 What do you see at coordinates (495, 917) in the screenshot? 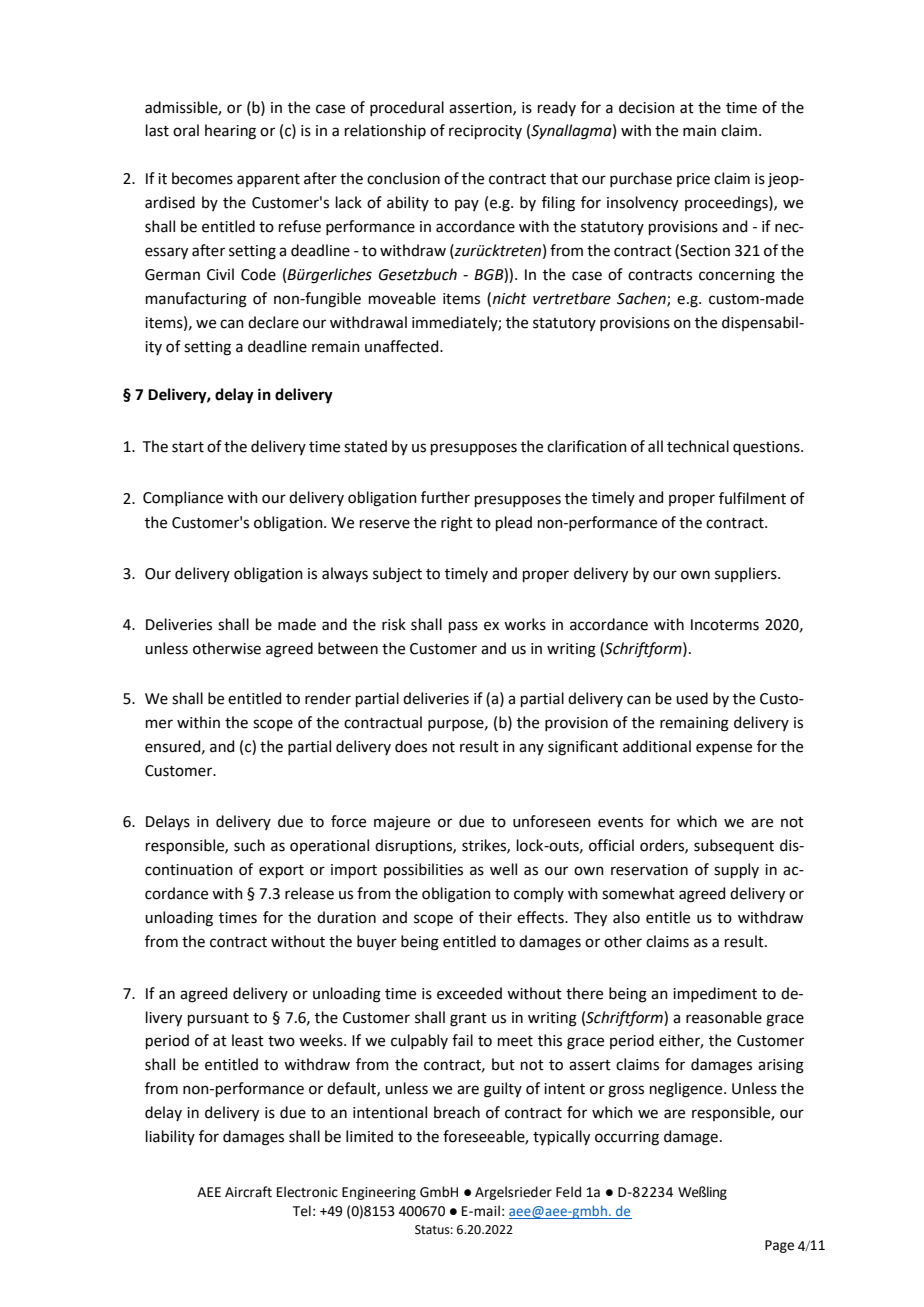
I see `their` at bounding box center [495, 917].
